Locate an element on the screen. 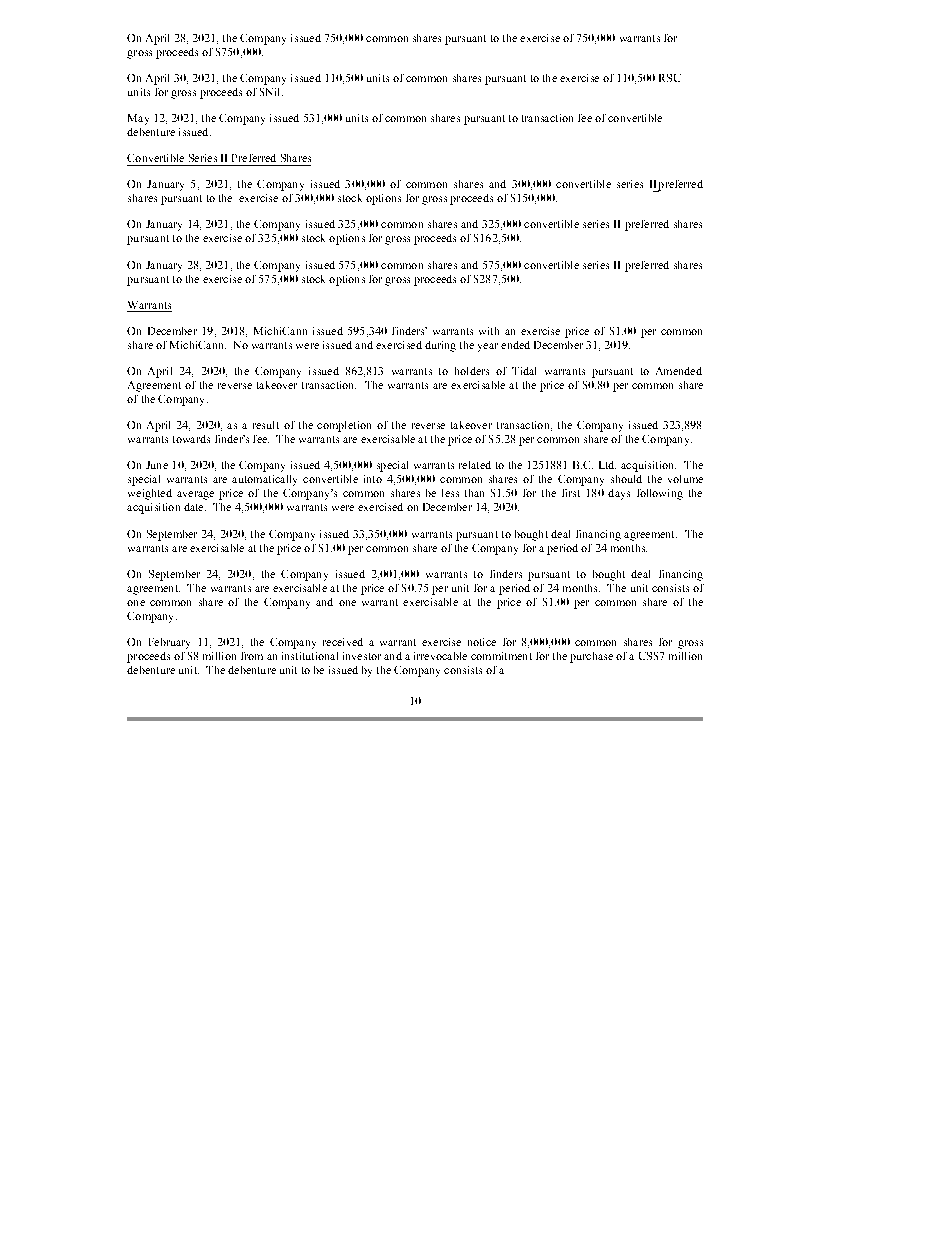 This screenshot has height=1233, width=952. Tidal is located at coordinates (524, 371).
